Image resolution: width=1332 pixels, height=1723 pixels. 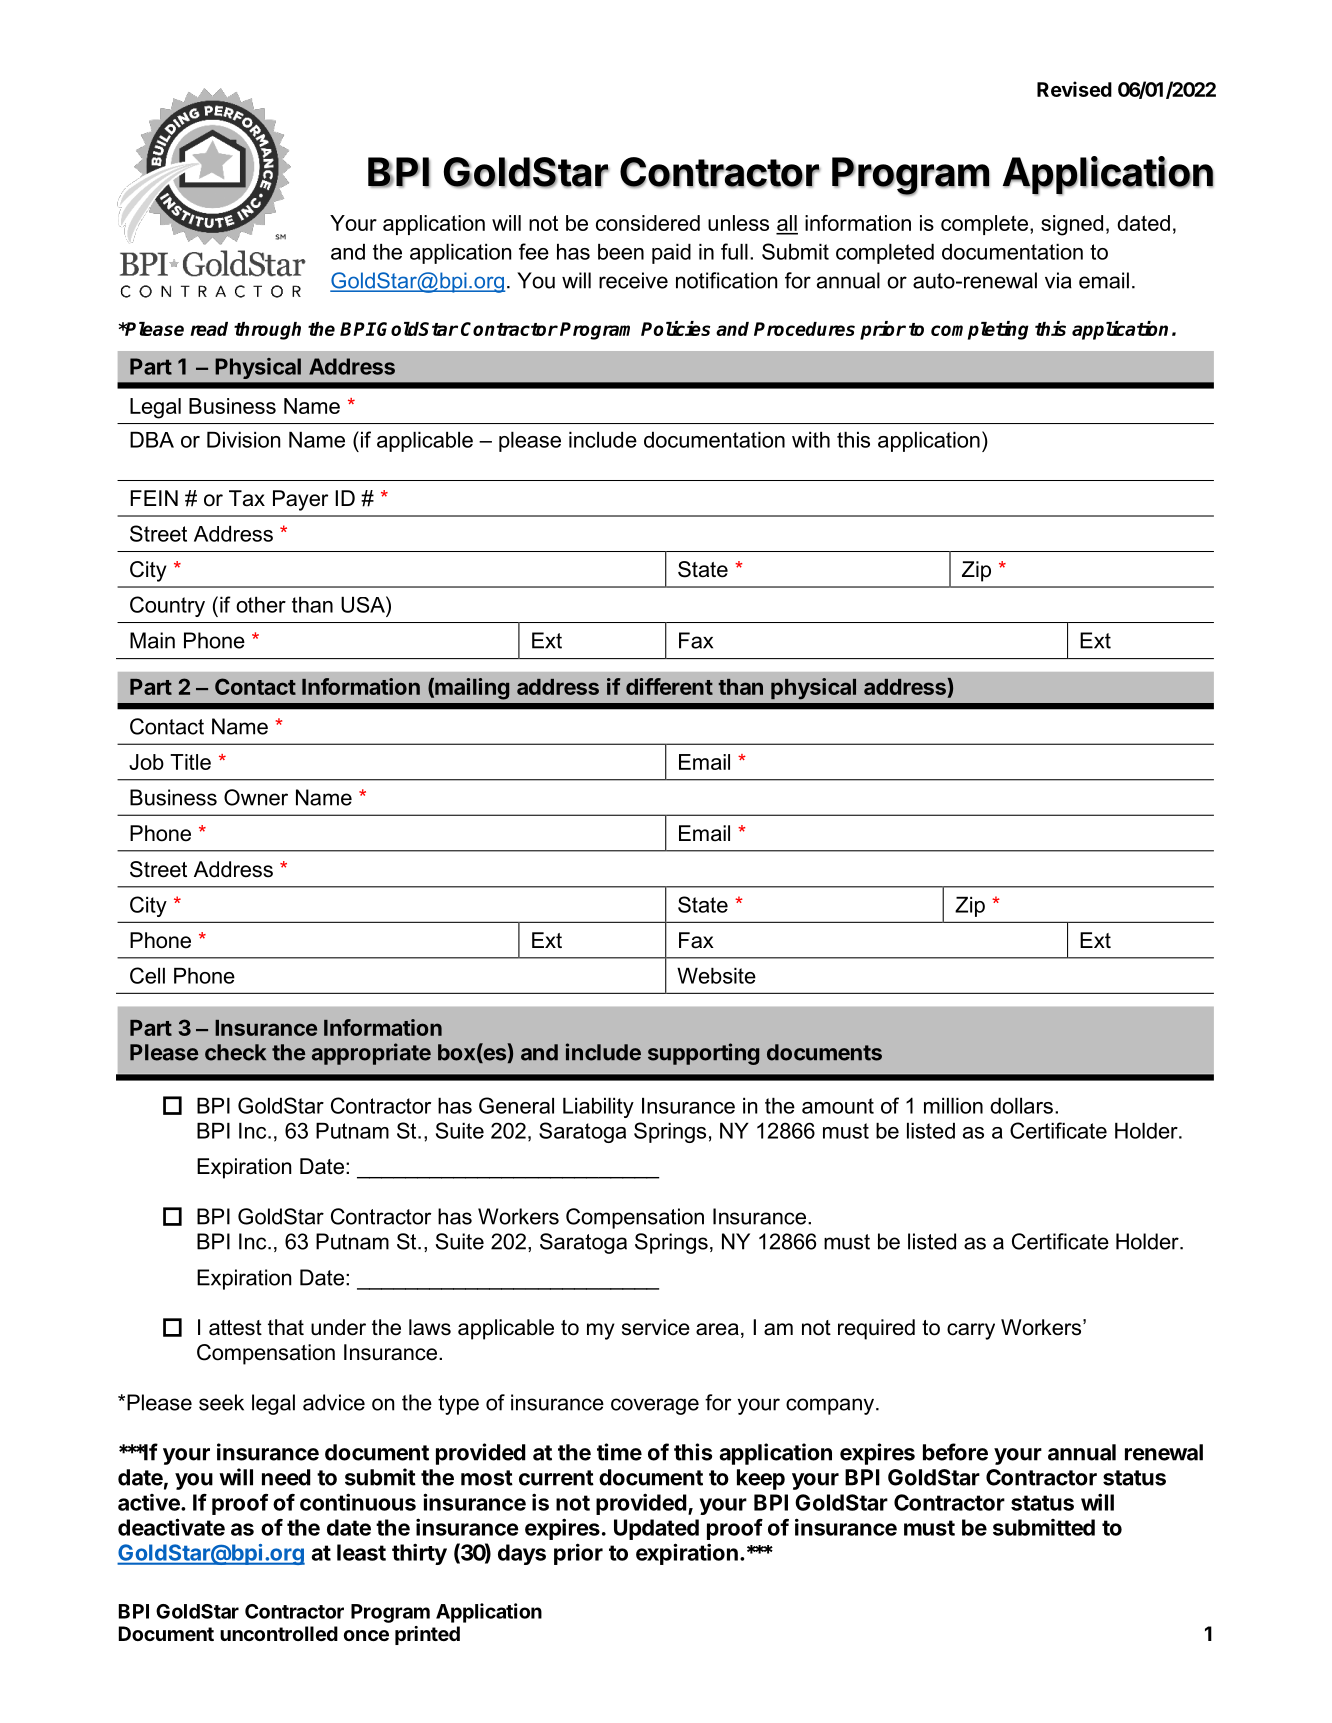 I want to click on service, so click(x=656, y=1327).
